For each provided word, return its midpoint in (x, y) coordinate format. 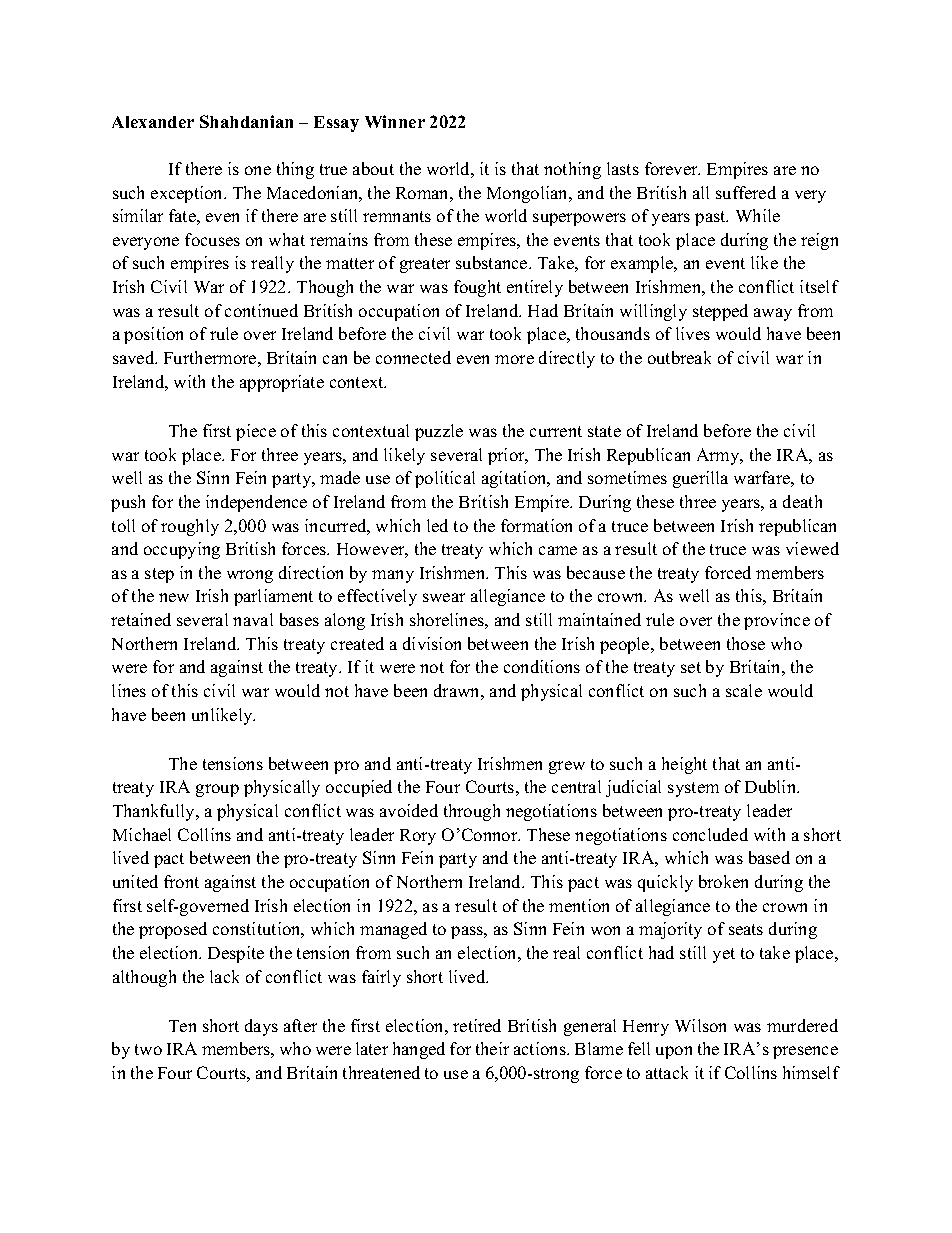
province (777, 621)
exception (188, 194)
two (148, 1049)
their (492, 1048)
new (174, 597)
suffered (746, 192)
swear (444, 597)
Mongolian (529, 194)
